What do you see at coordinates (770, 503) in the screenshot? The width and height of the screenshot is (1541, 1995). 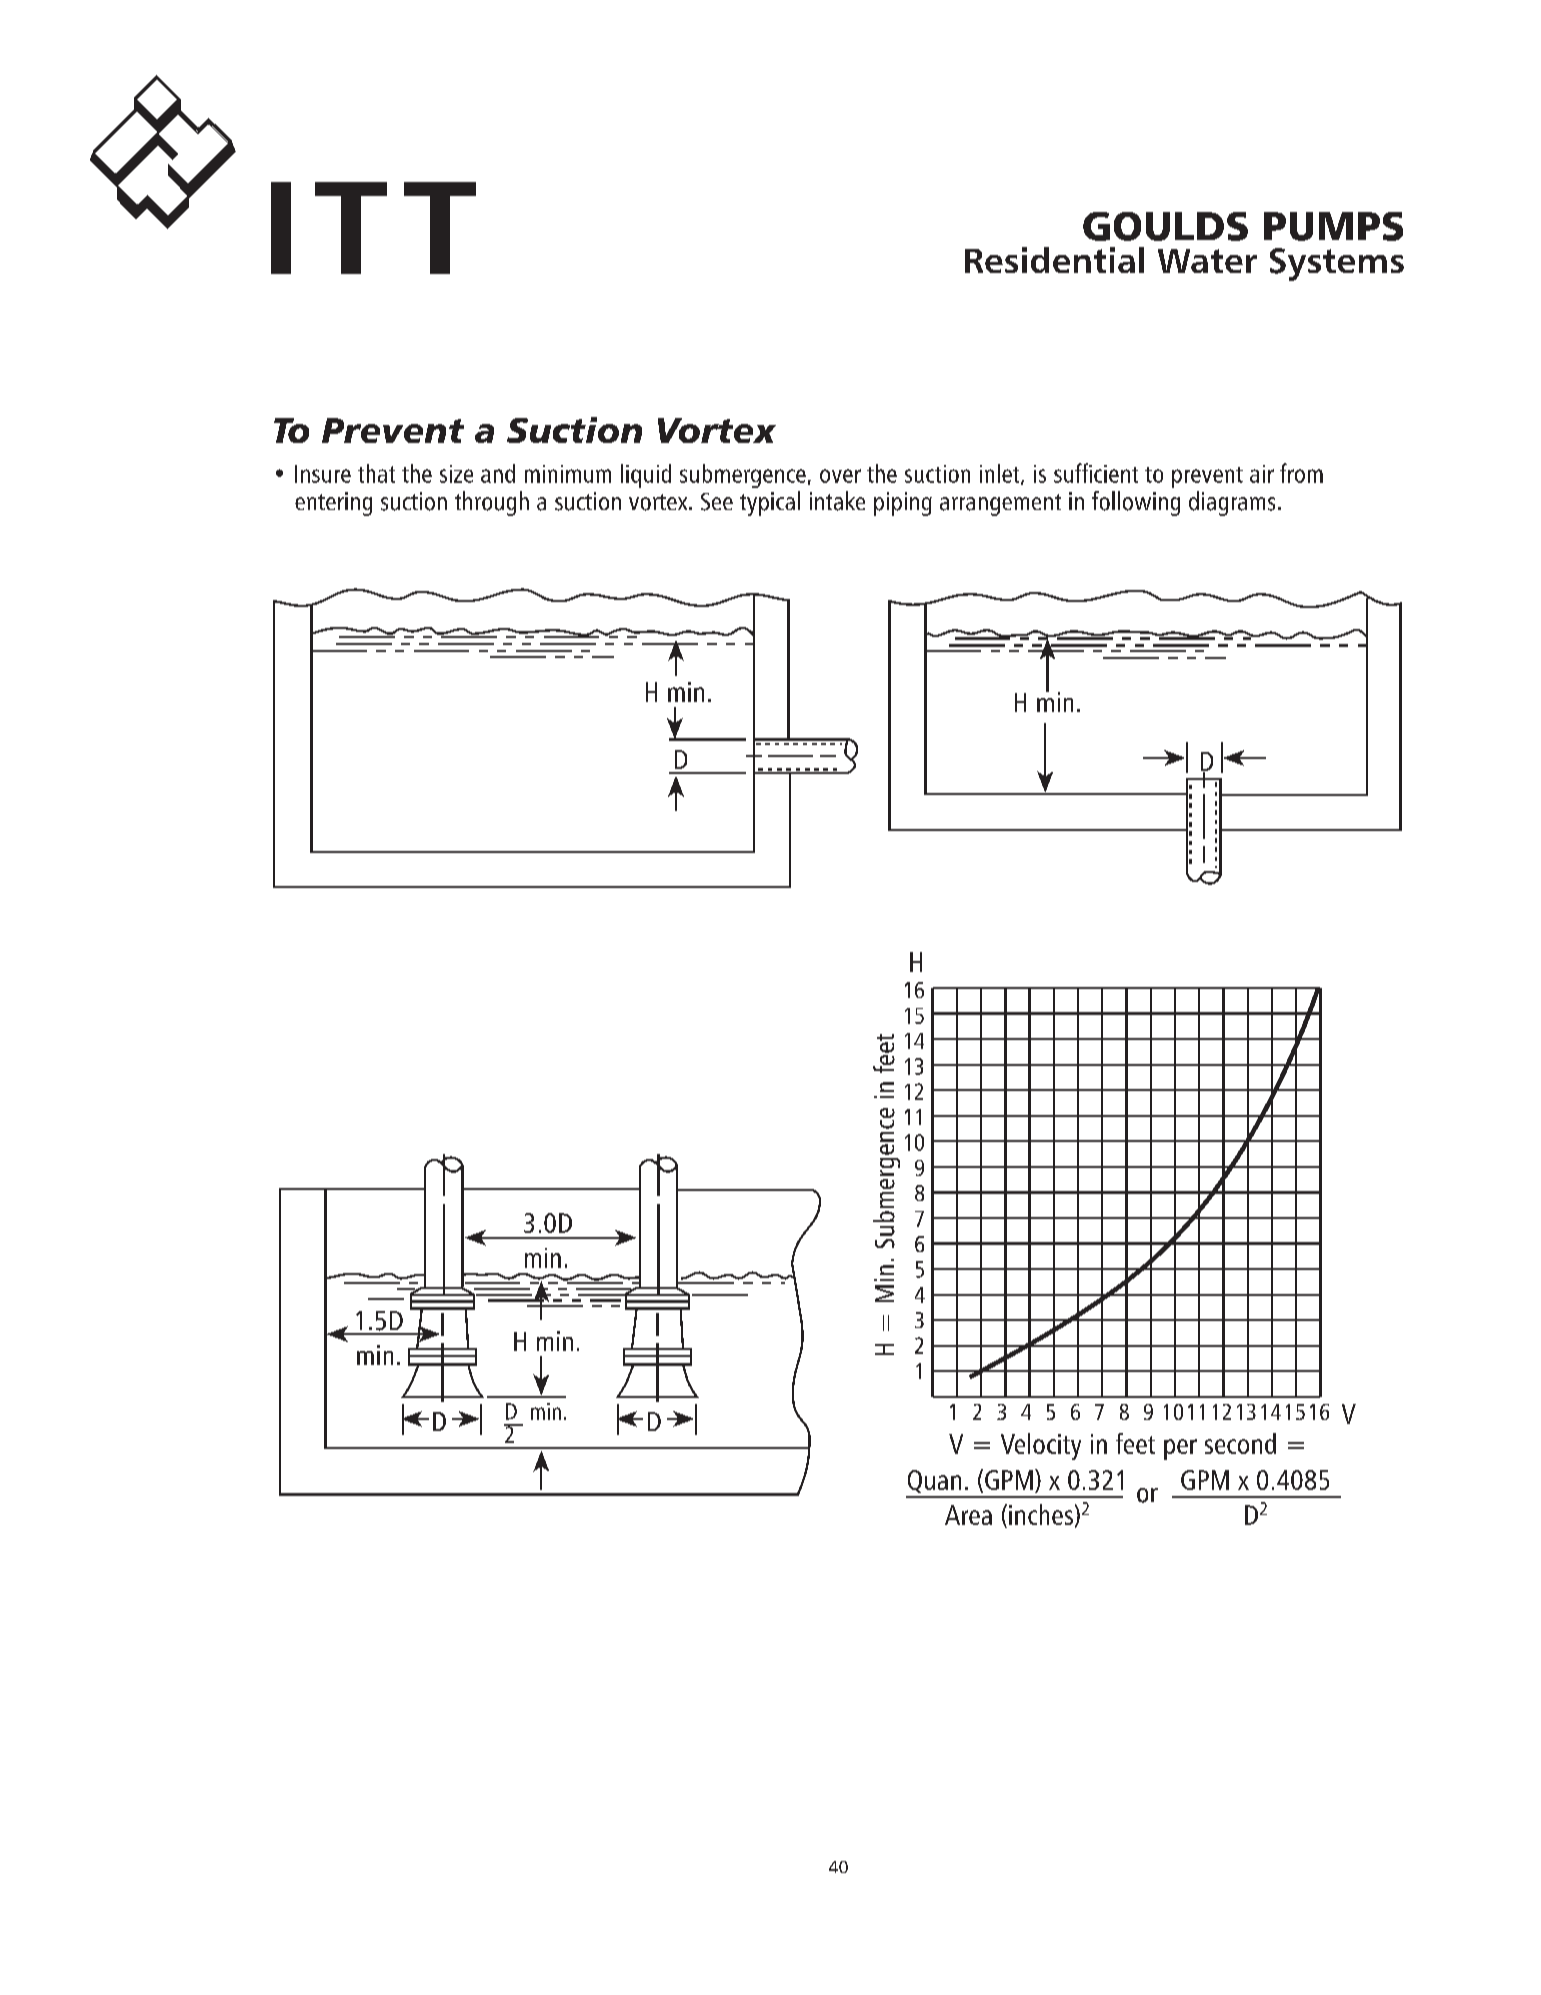 I see `typical` at bounding box center [770, 503].
